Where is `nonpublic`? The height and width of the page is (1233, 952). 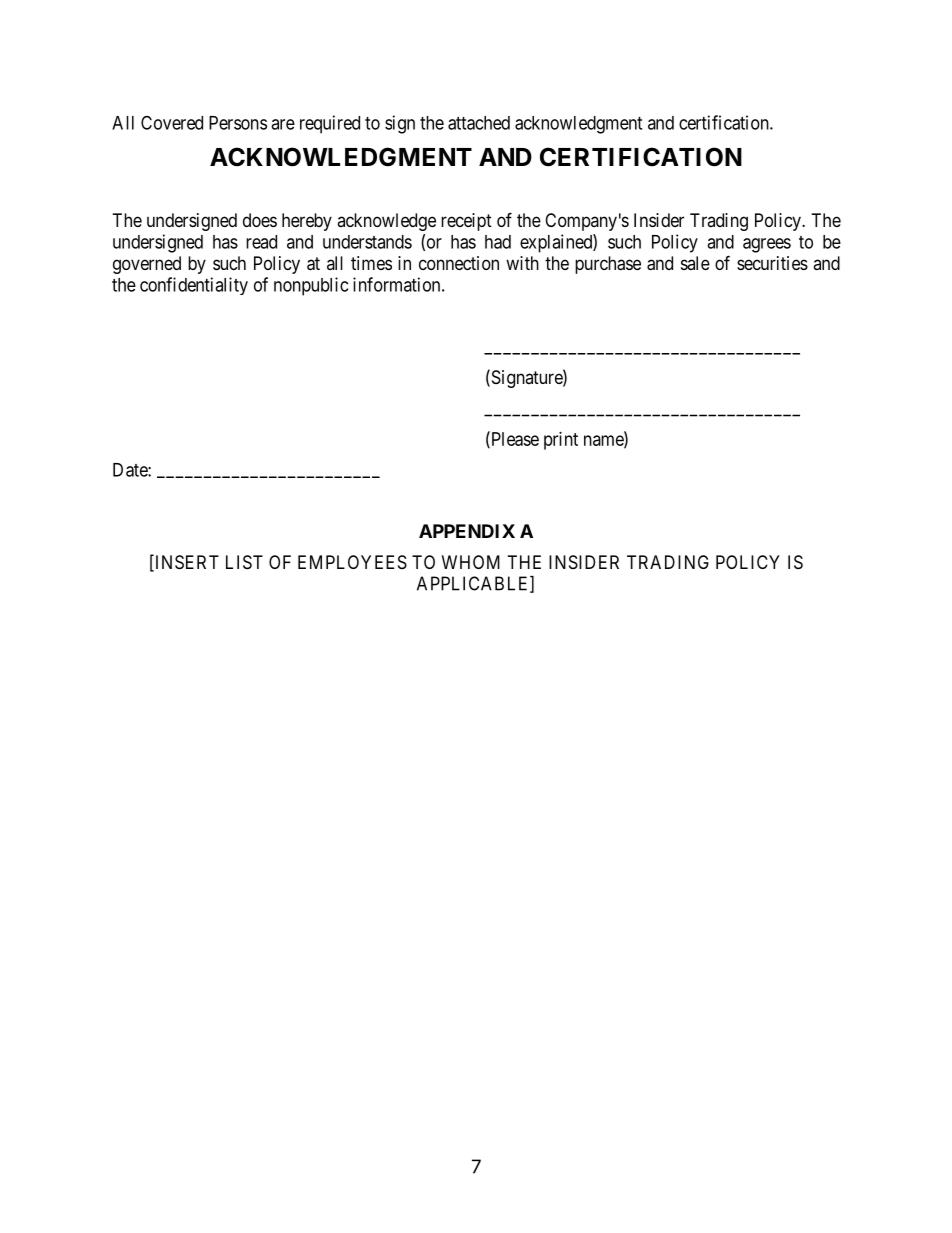 nonpublic is located at coordinates (311, 286).
